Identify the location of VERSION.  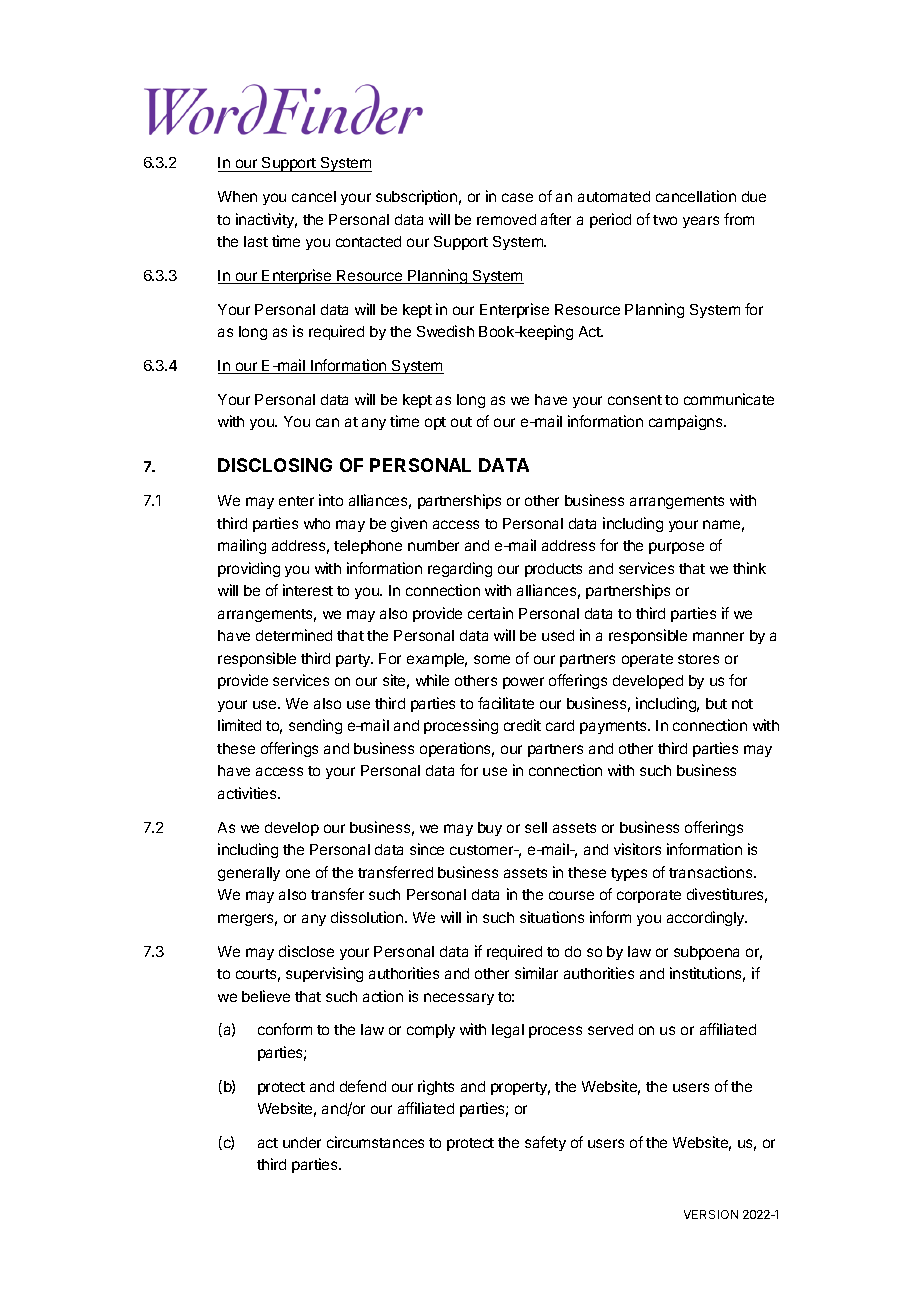
(711, 1214).
